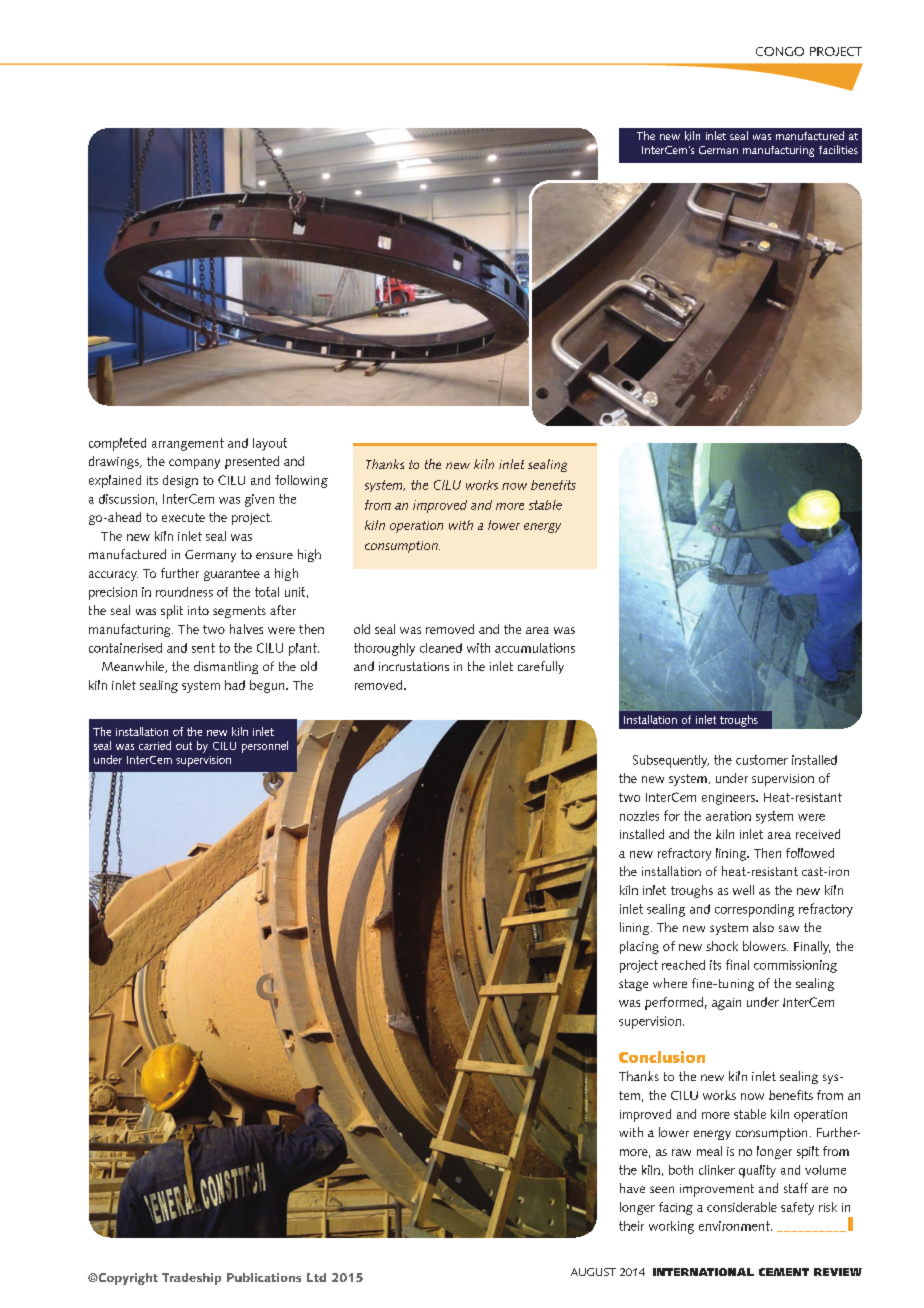 Image resolution: width=924 pixels, height=1308 pixels. Describe the element at coordinates (743, 890) in the image. I see `well` at that location.
